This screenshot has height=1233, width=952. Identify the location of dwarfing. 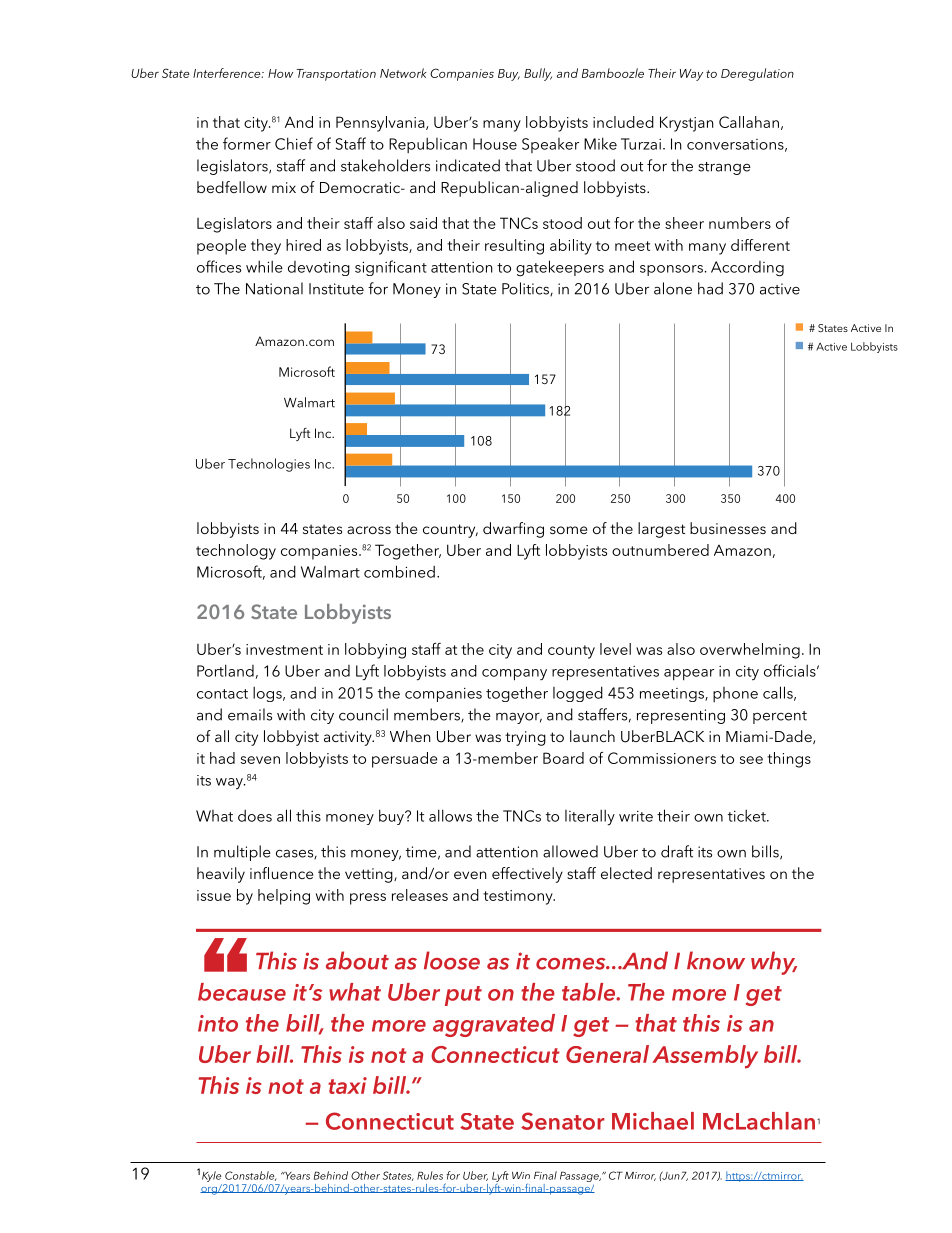
(513, 530).
